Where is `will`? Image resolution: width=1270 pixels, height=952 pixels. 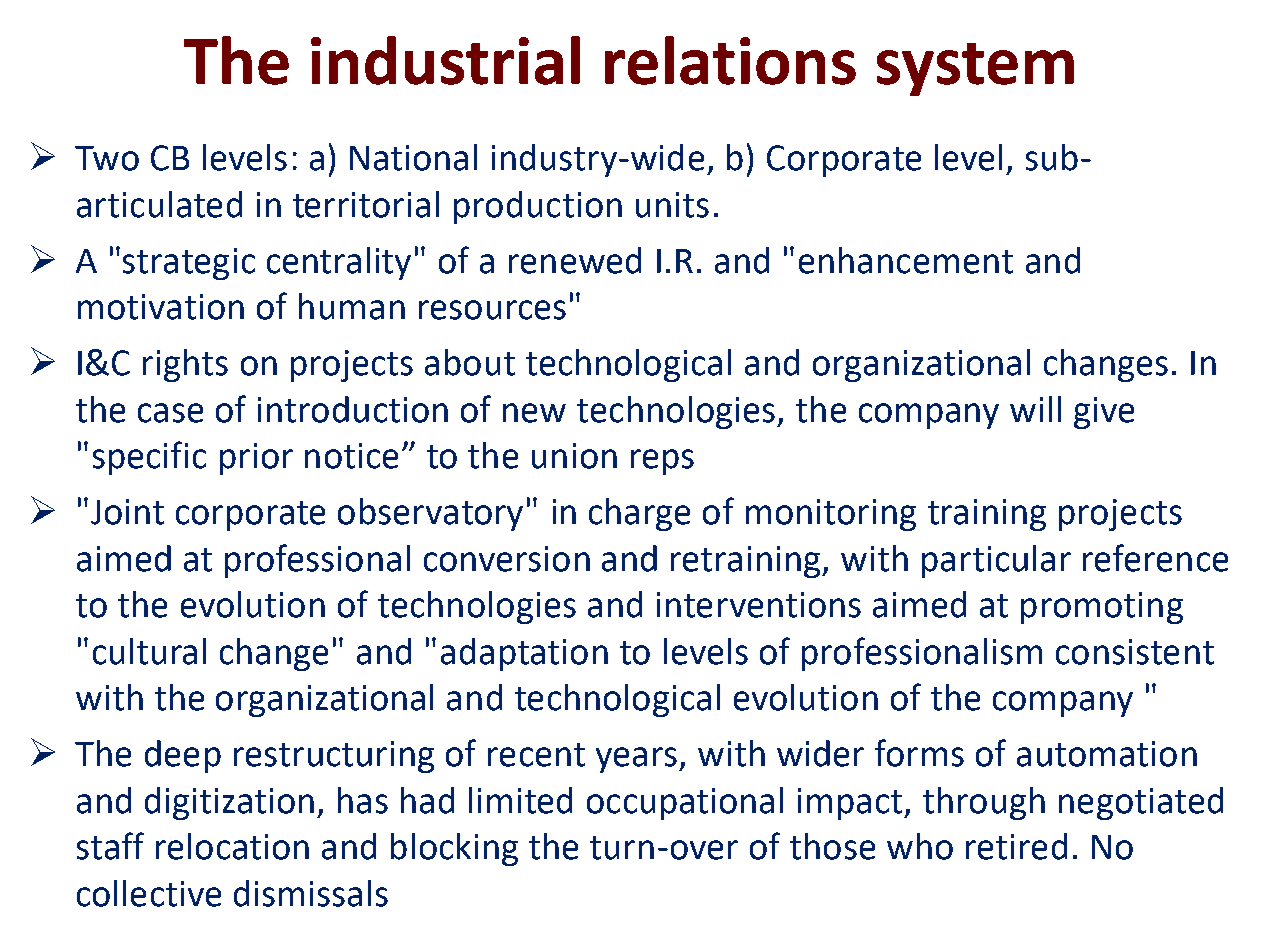
will is located at coordinates (1035, 409).
